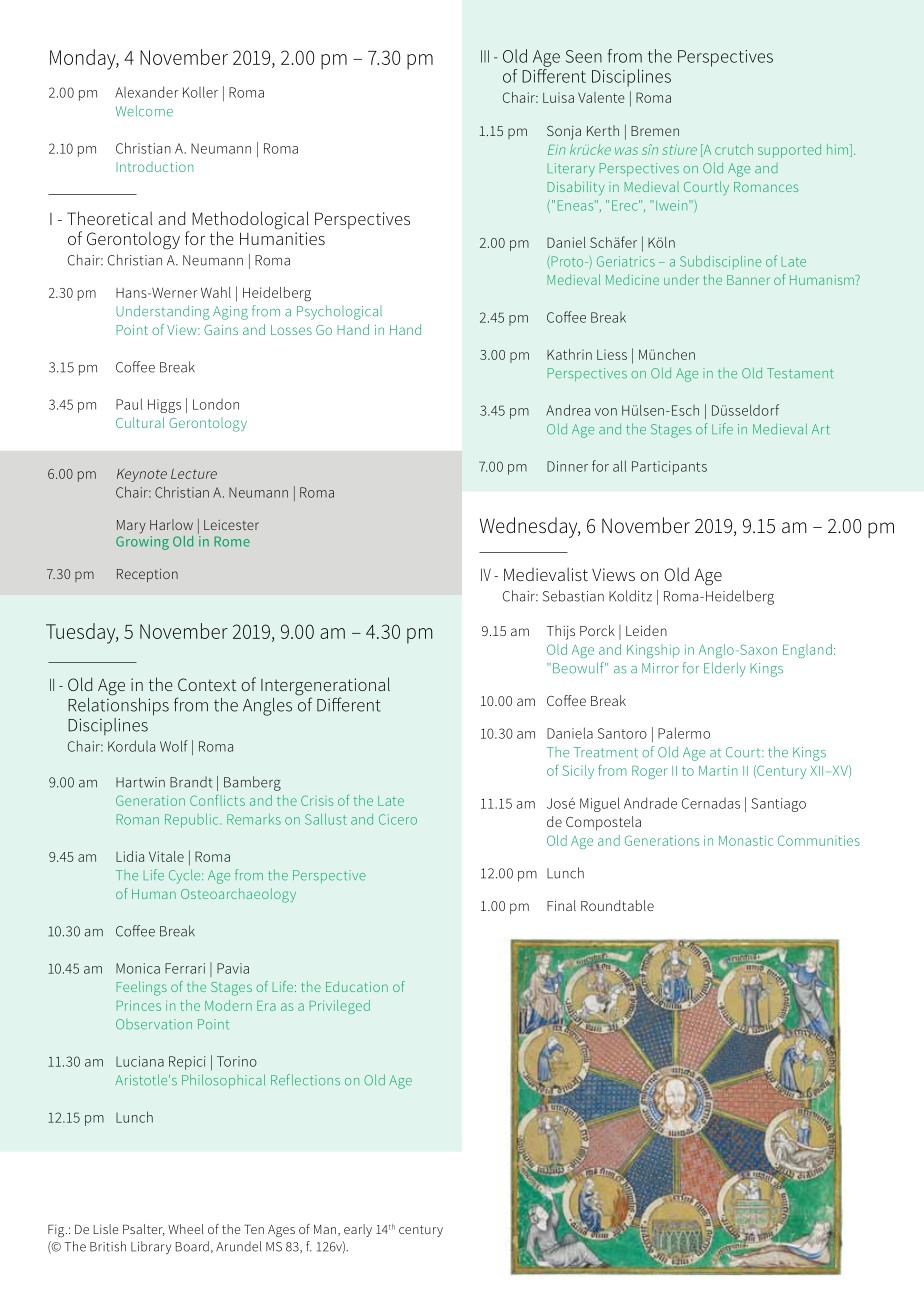 Image resolution: width=924 pixels, height=1310 pixels. Describe the element at coordinates (746, 840) in the screenshot. I see `Monastic` at that location.
